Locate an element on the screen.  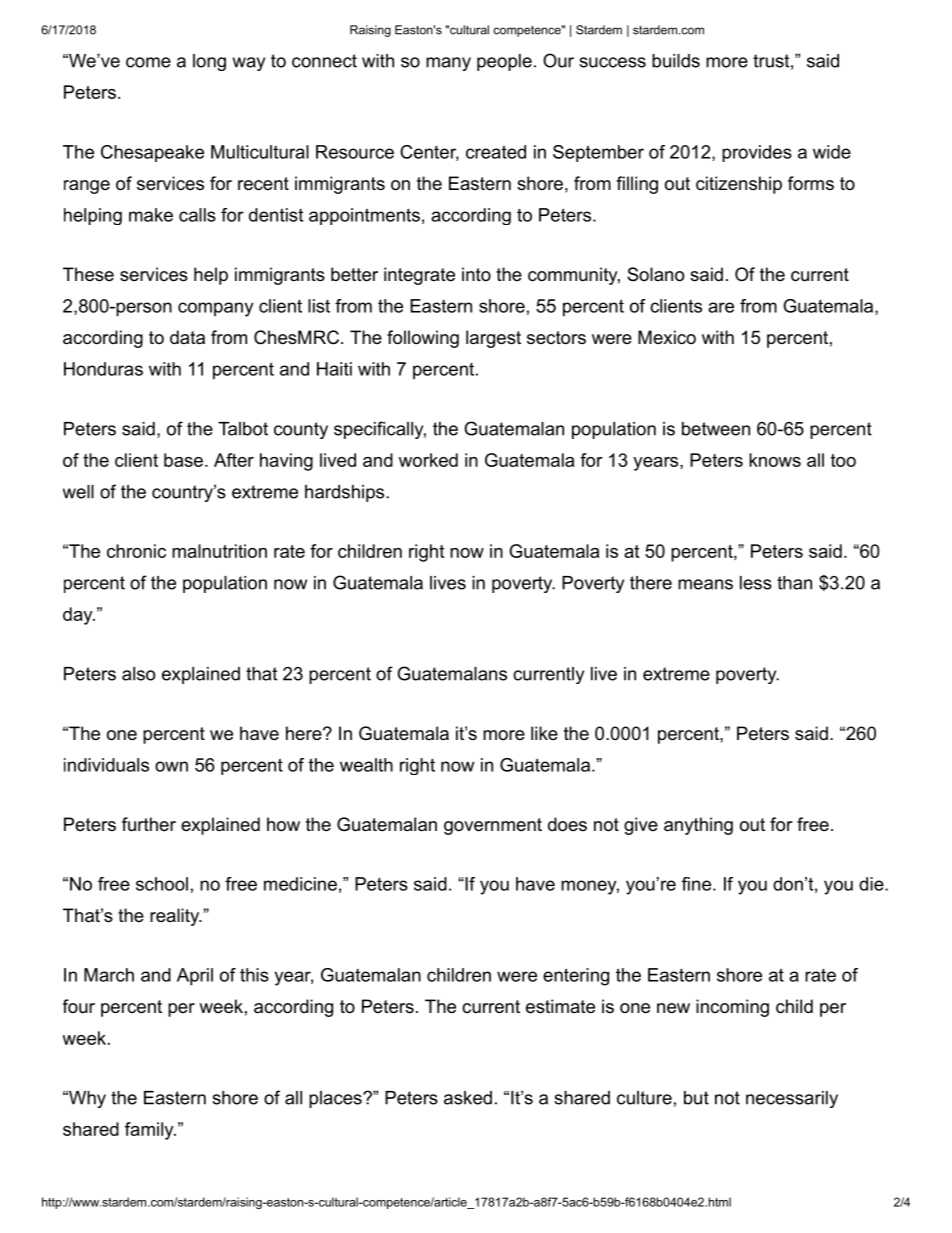
worked is located at coordinates (428, 460).
